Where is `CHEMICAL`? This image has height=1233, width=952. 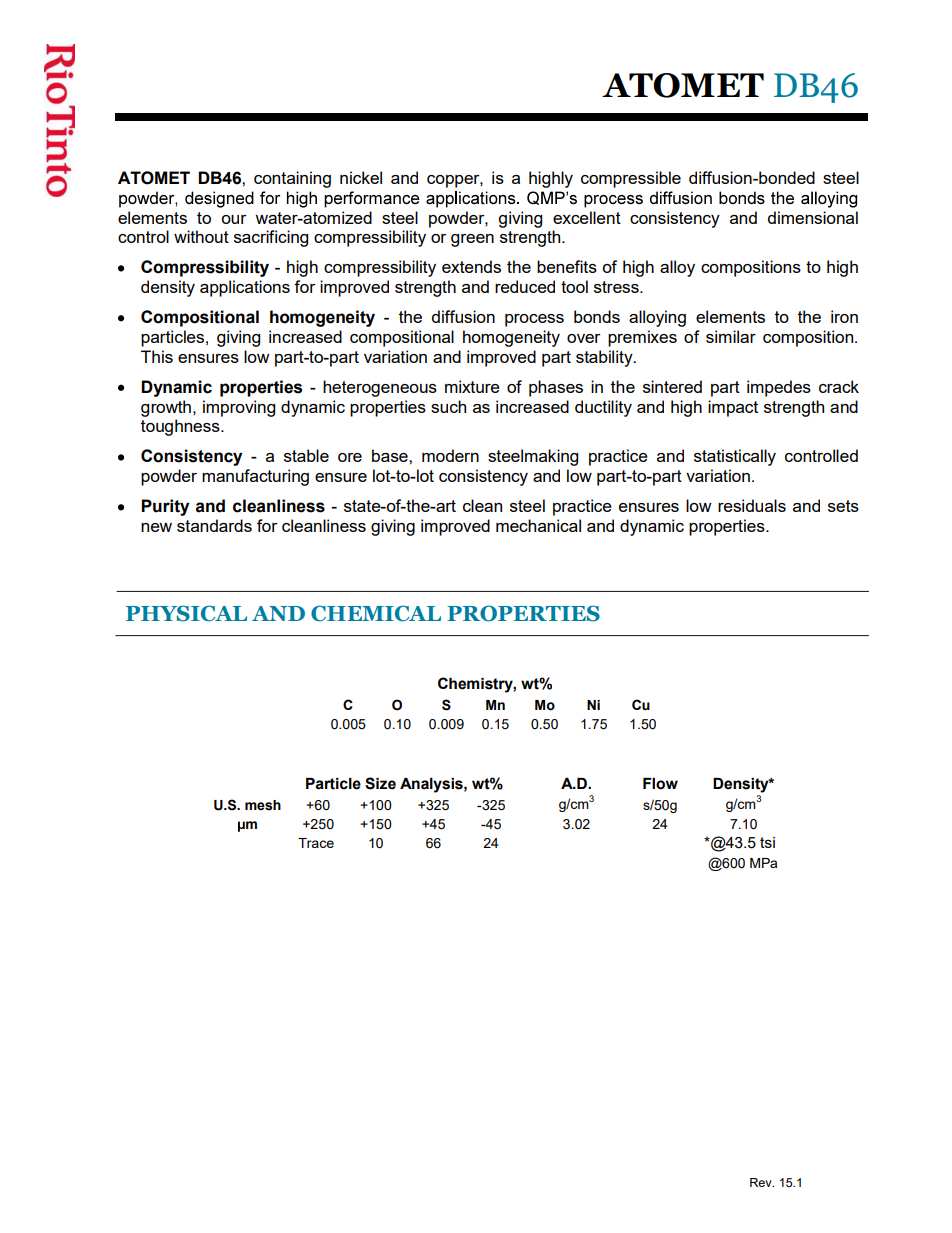 CHEMICAL is located at coordinates (376, 613).
